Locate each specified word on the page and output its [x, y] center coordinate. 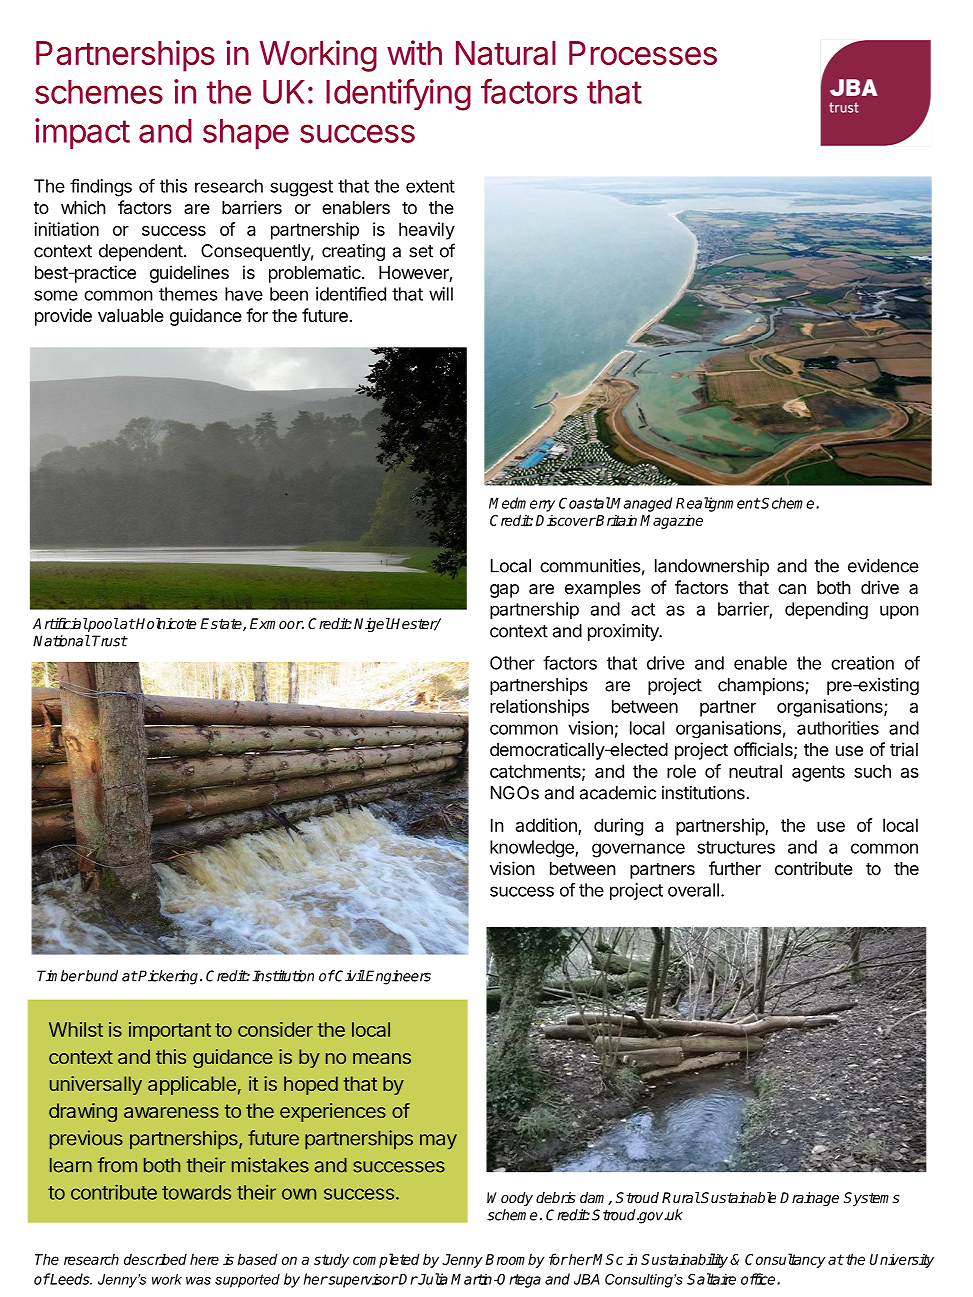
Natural [506, 53]
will [441, 294]
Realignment [718, 504]
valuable [131, 316]
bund [101, 976]
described [155, 1259]
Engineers [397, 977]
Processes [643, 53]
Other [512, 663]
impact [82, 133]
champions [762, 686]
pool [103, 625]
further [735, 868]
